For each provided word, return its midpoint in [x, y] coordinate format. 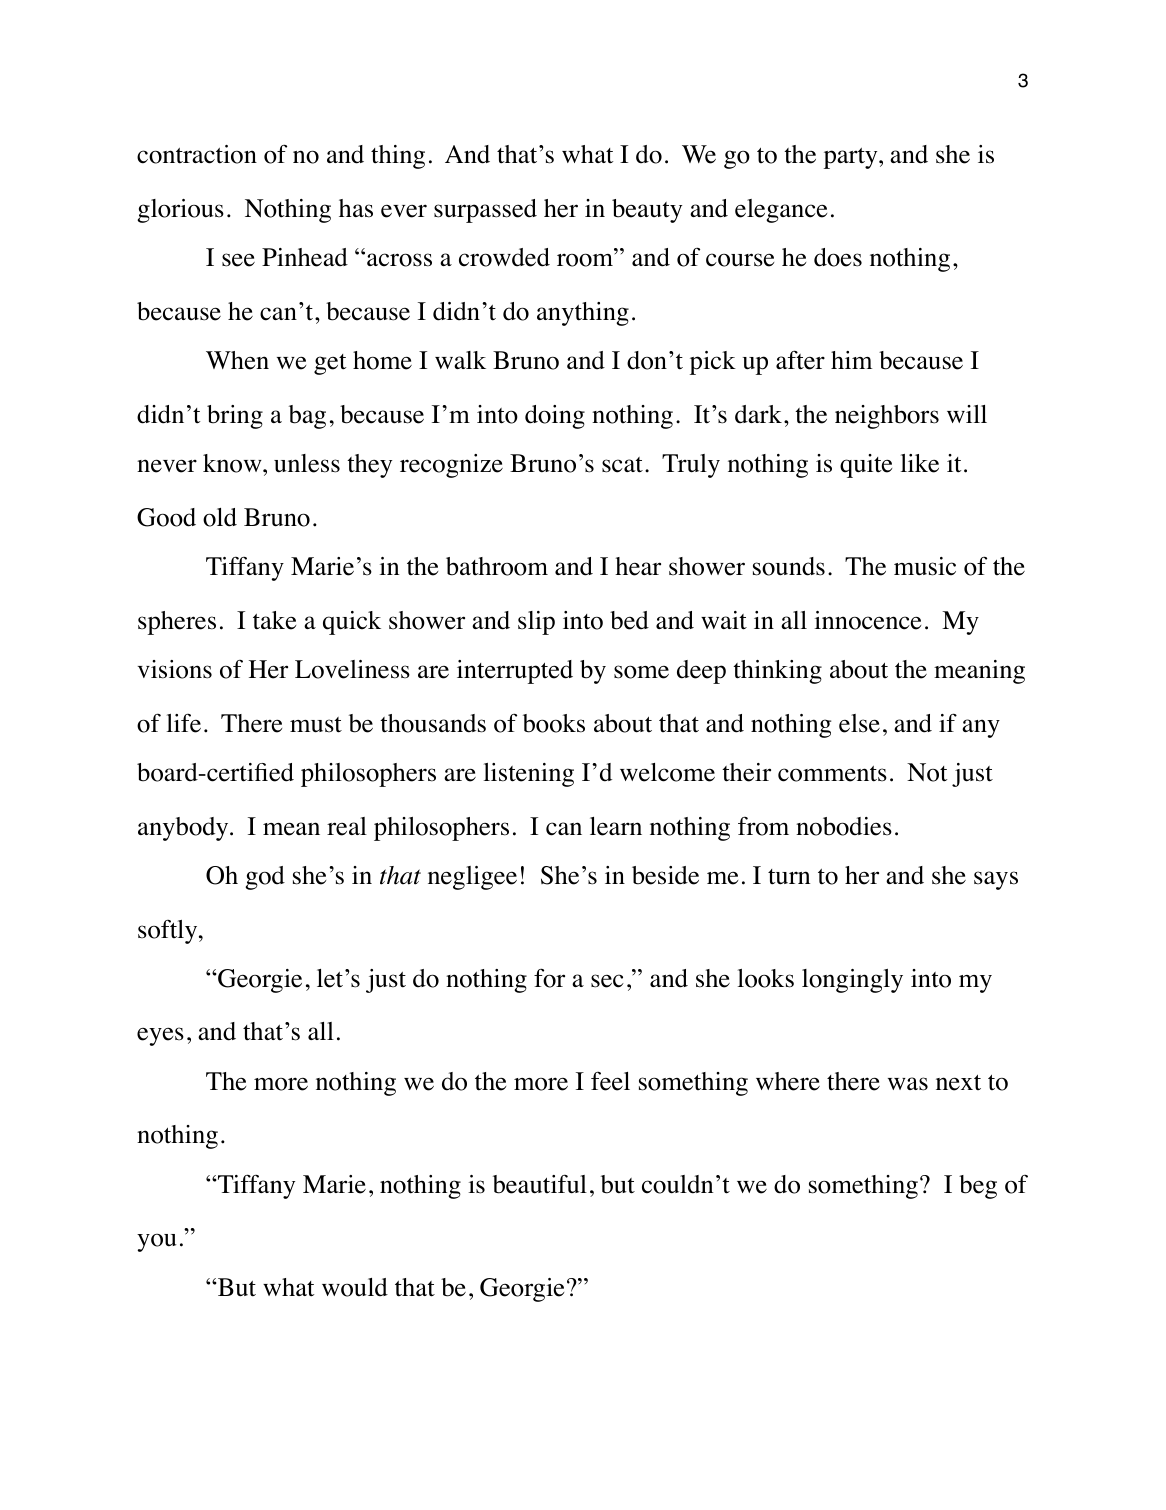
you [157, 1243]
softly [169, 932]
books [554, 723]
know [233, 463]
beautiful [540, 1184]
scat [622, 465]
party [852, 158]
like [920, 463]
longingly [852, 981]
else [859, 723]
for [549, 978]
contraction [197, 154]
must [316, 725]
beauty [647, 211]
